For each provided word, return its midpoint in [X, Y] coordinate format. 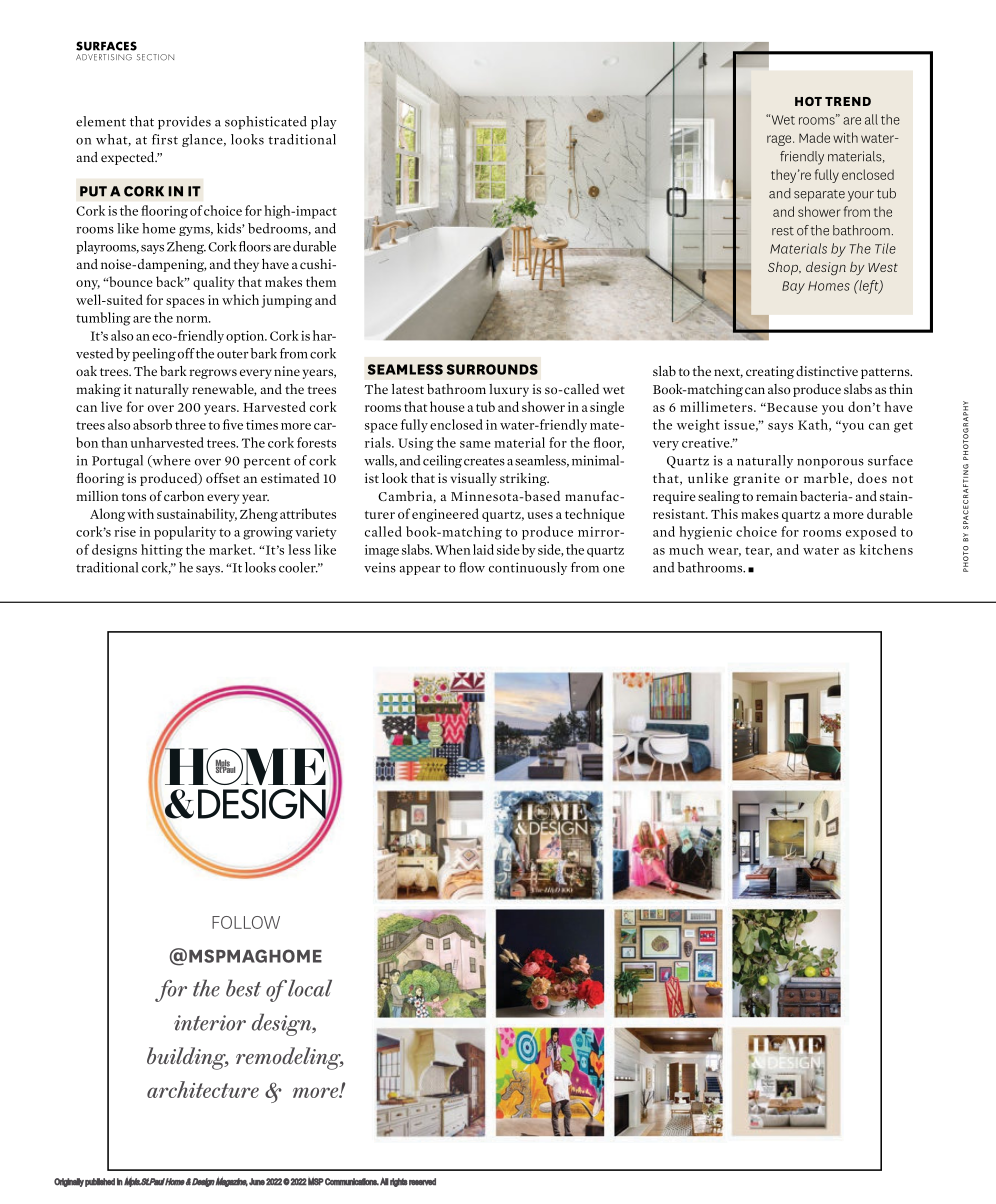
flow [472, 567]
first [165, 139]
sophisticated [266, 122]
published [100, 1182]
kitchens [886, 549]
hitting [162, 551]
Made [814, 137]
